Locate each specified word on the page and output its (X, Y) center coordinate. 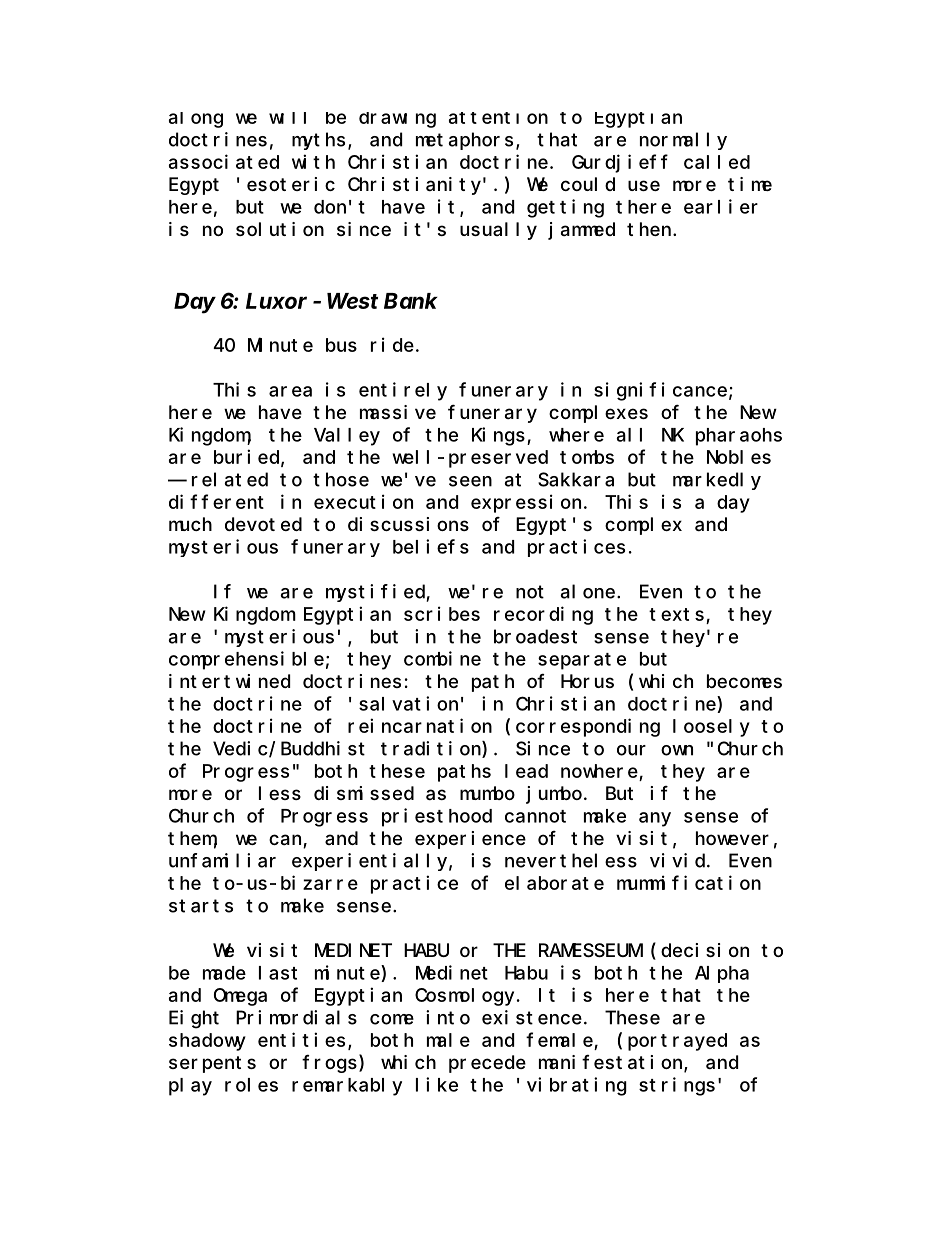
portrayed (677, 1042)
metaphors (464, 141)
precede (487, 1064)
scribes (442, 613)
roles (251, 1085)
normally (683, 141)
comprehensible (246, 660)
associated (224, 161)
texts (676, 614)
